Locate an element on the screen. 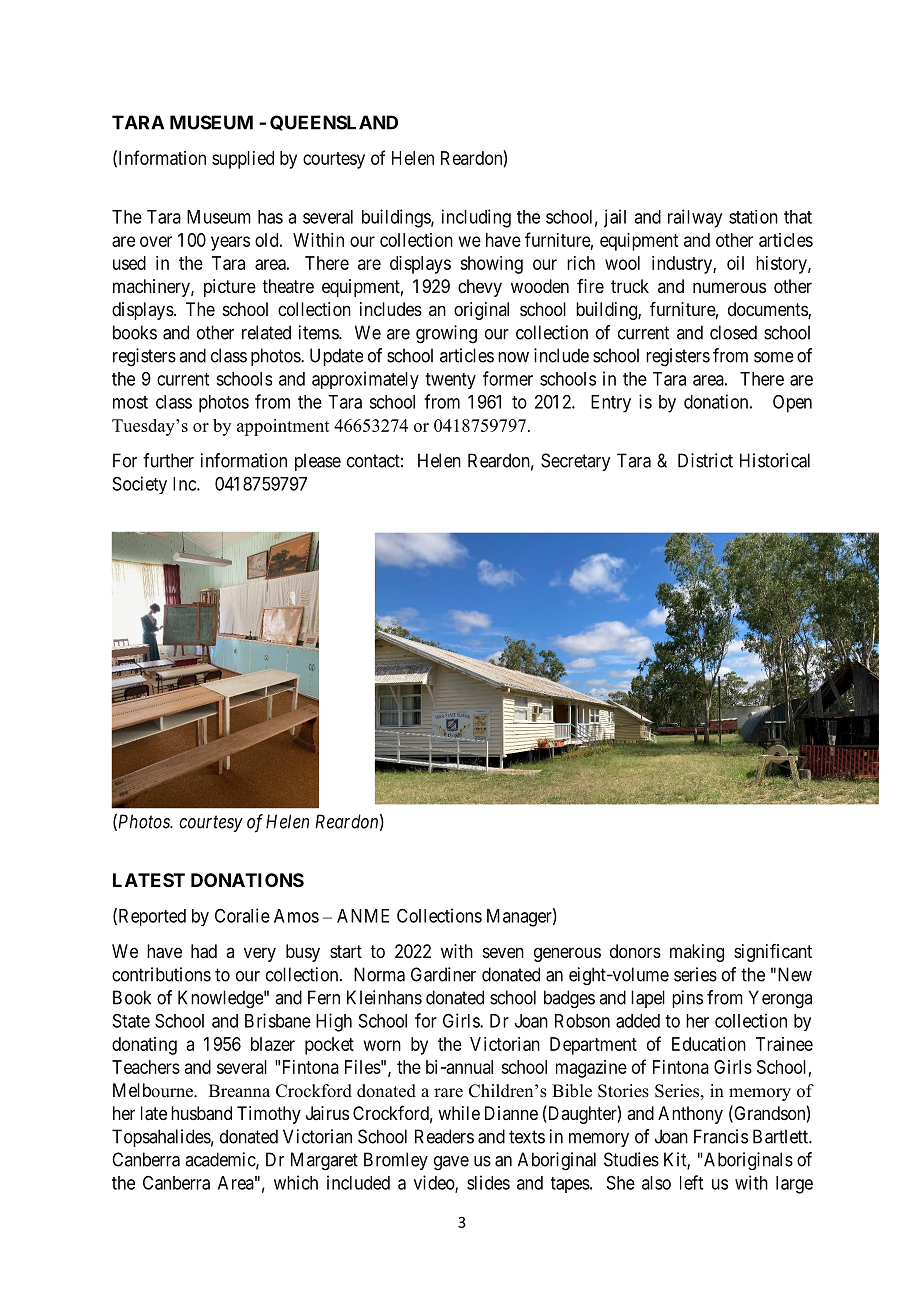 This screenshot has width=924, height=1308. District is located at coordinates (705, 460).
